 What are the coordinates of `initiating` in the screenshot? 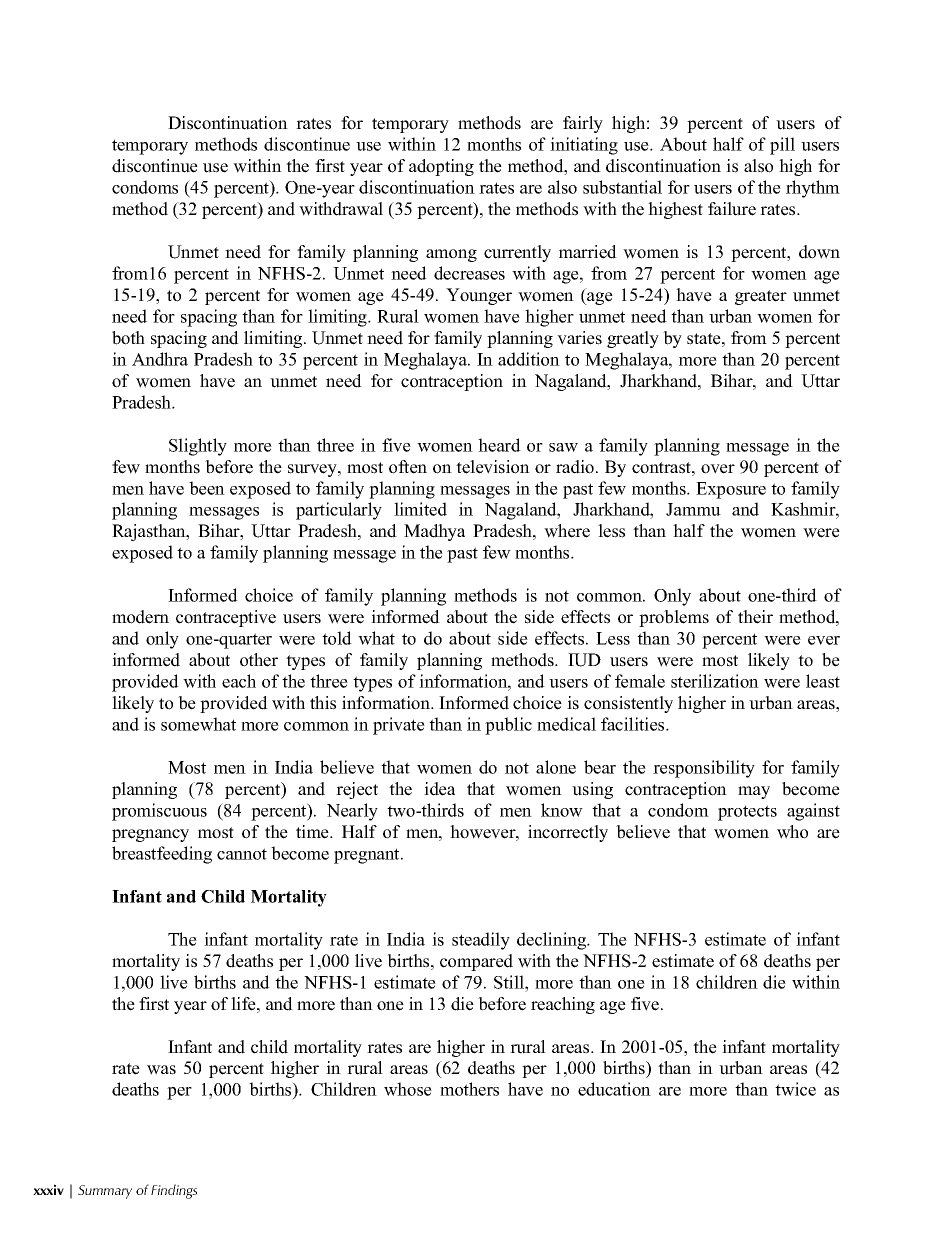 It's located at (584, 146).
